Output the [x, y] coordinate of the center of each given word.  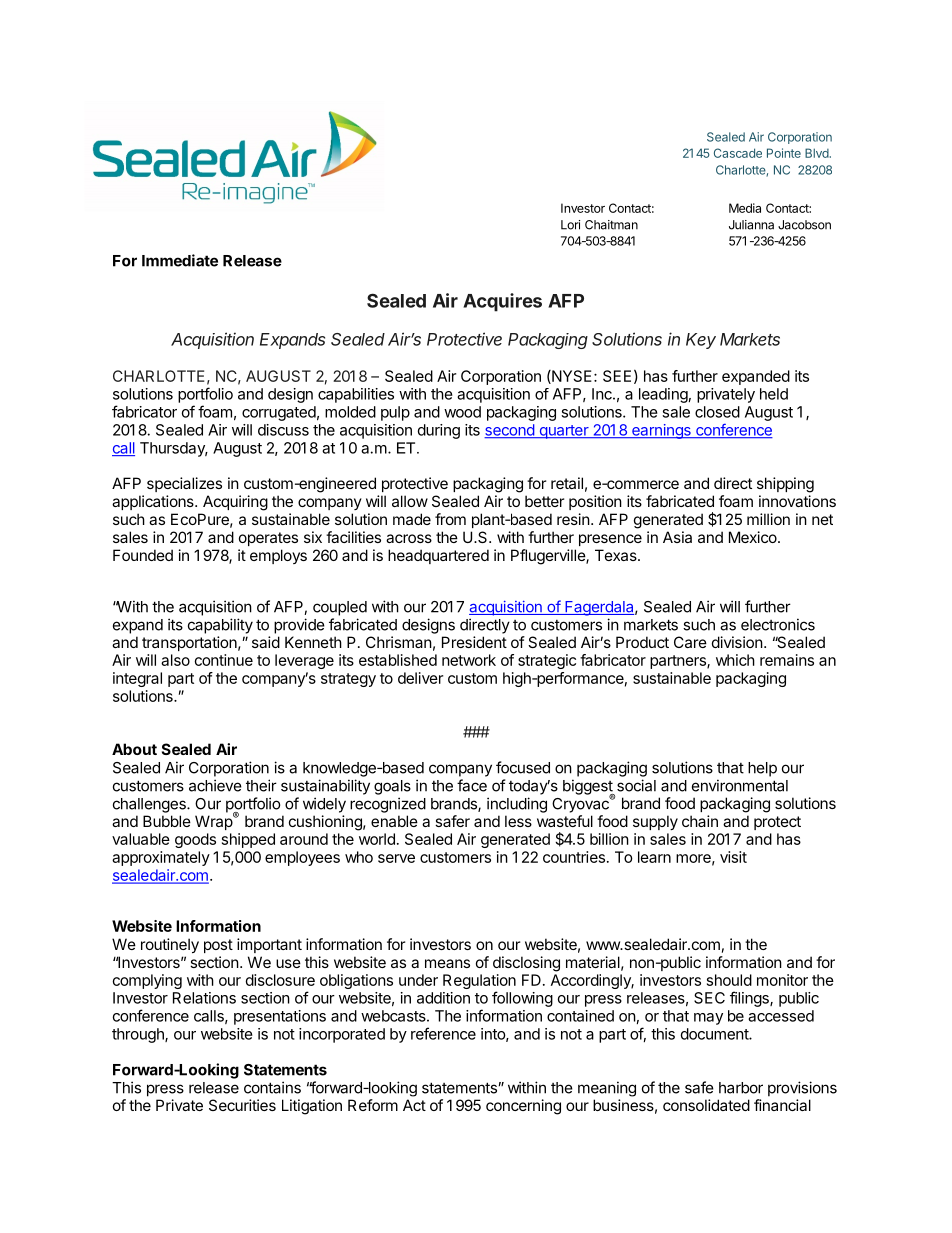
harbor [741, 1088]
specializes [184, 484]
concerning [523, 1107]
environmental [740, 785]
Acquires [502, 302]
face [472, 785]
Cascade [738, 153]
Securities [242, 1105]
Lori [570, 225]
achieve [215, 785]
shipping [785, 485]
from [450, 519]
